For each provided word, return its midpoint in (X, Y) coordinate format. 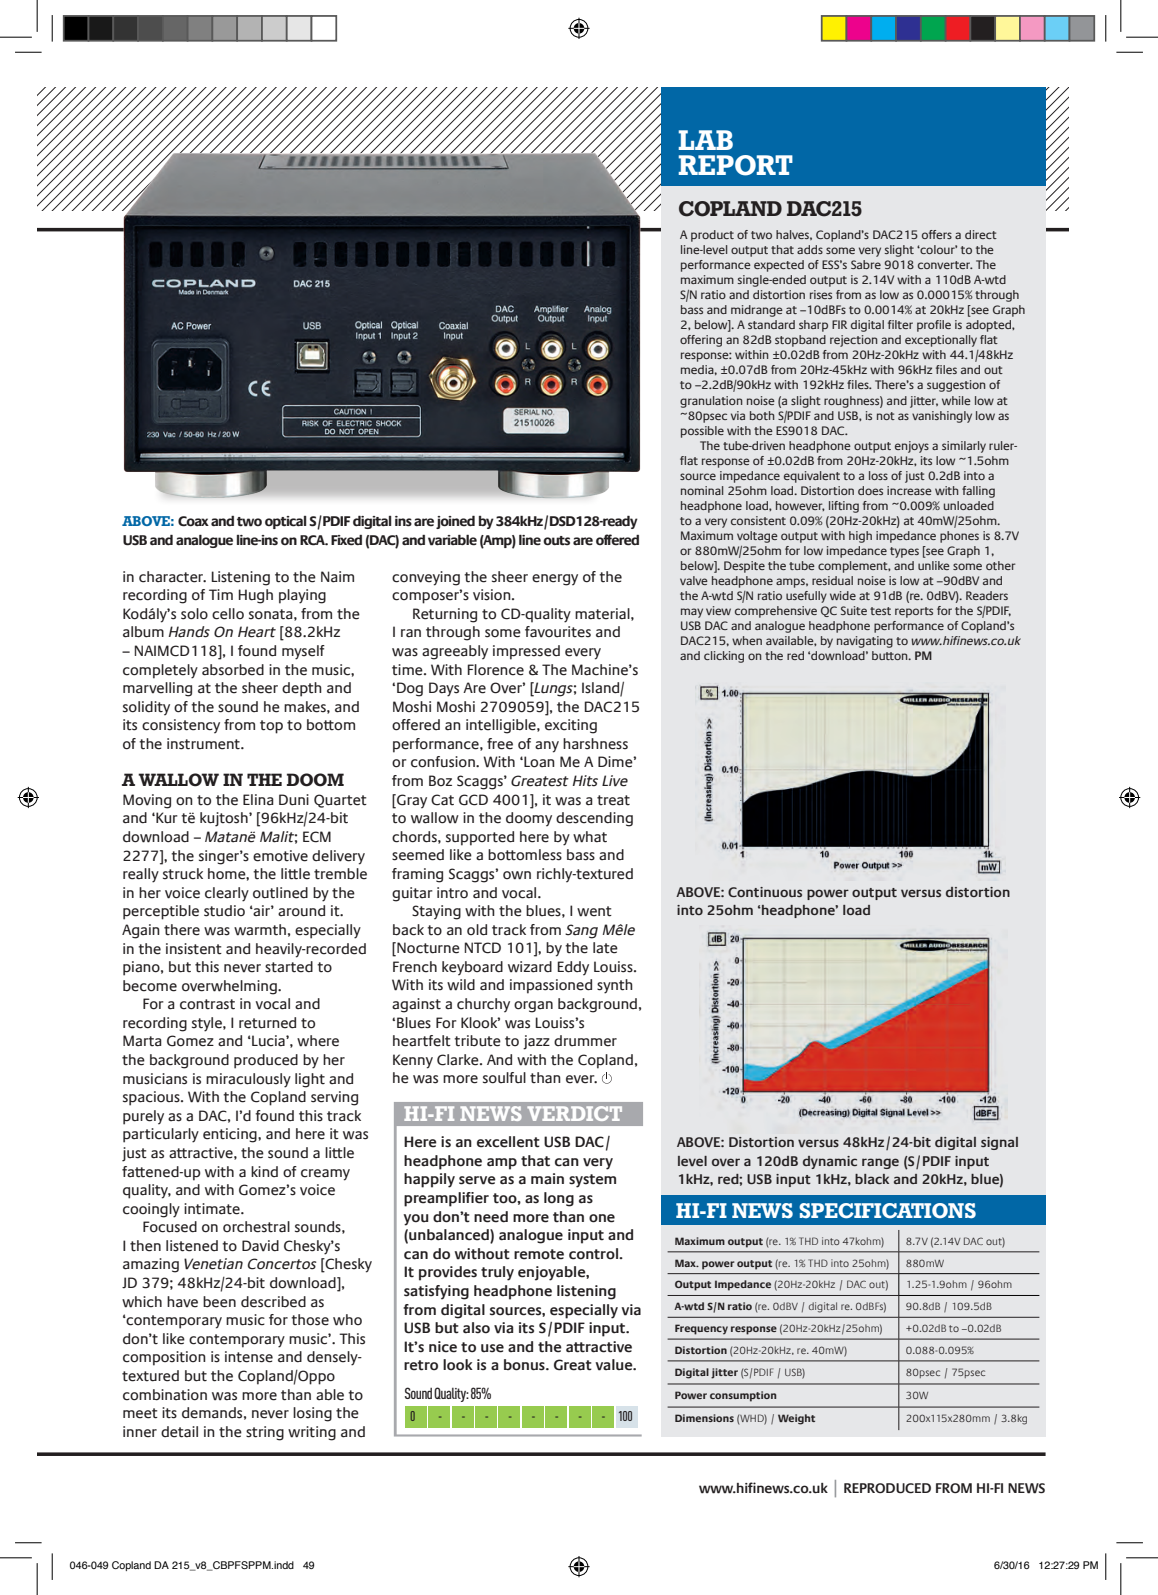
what (590, 837)
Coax (193, 521)
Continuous (765, 892)
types (904, 552)
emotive (280, 856)
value (615, 1365)
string (265, 1433)
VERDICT (574, 1113)
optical (285, 522)
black (872, 1179)
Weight (796, 1419)
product (712, 236)
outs (556, 541)
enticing (231, 1135)
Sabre (866, 264)
